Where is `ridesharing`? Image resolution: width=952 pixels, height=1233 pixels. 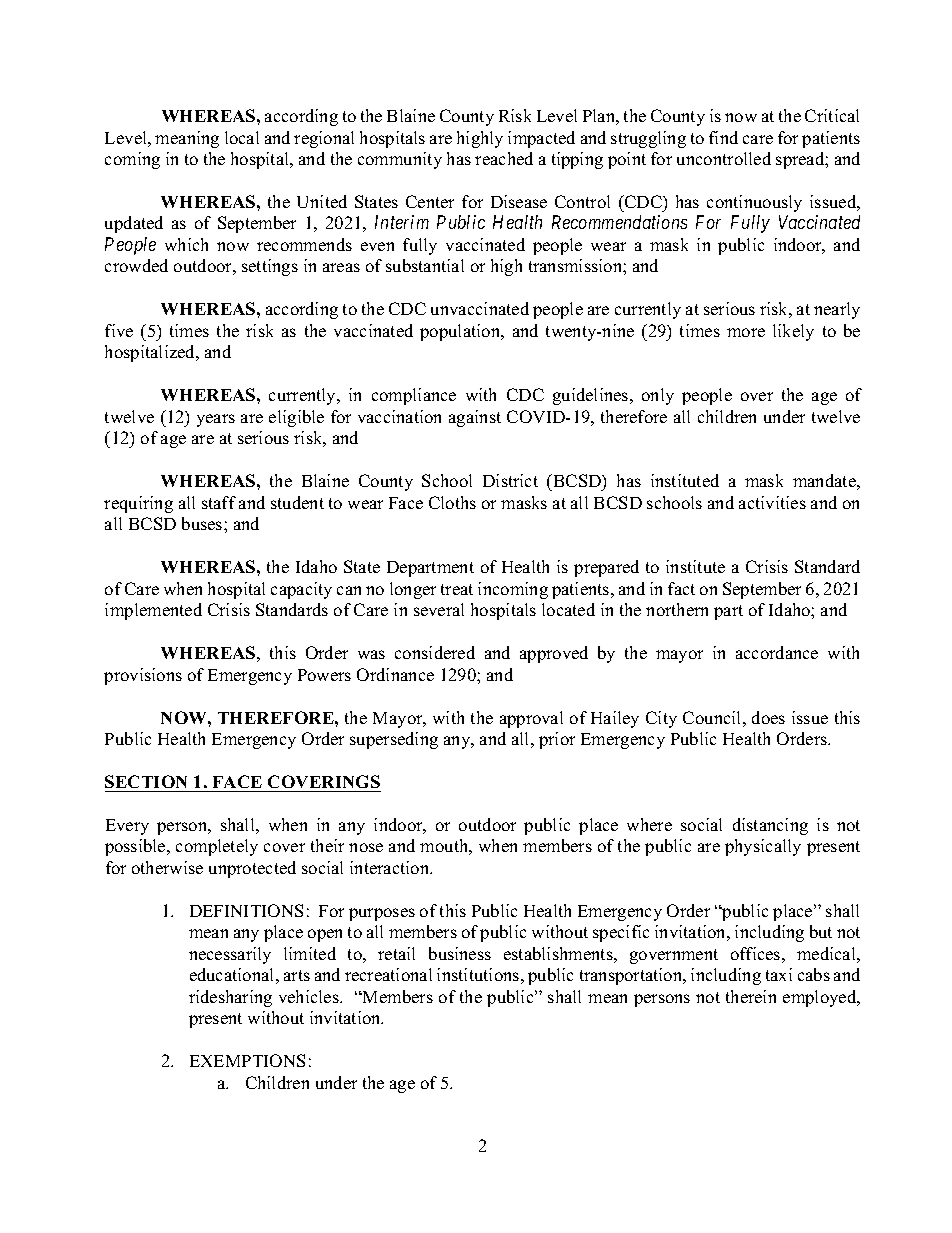 ridesharing is located at coordinates (230, 998).
